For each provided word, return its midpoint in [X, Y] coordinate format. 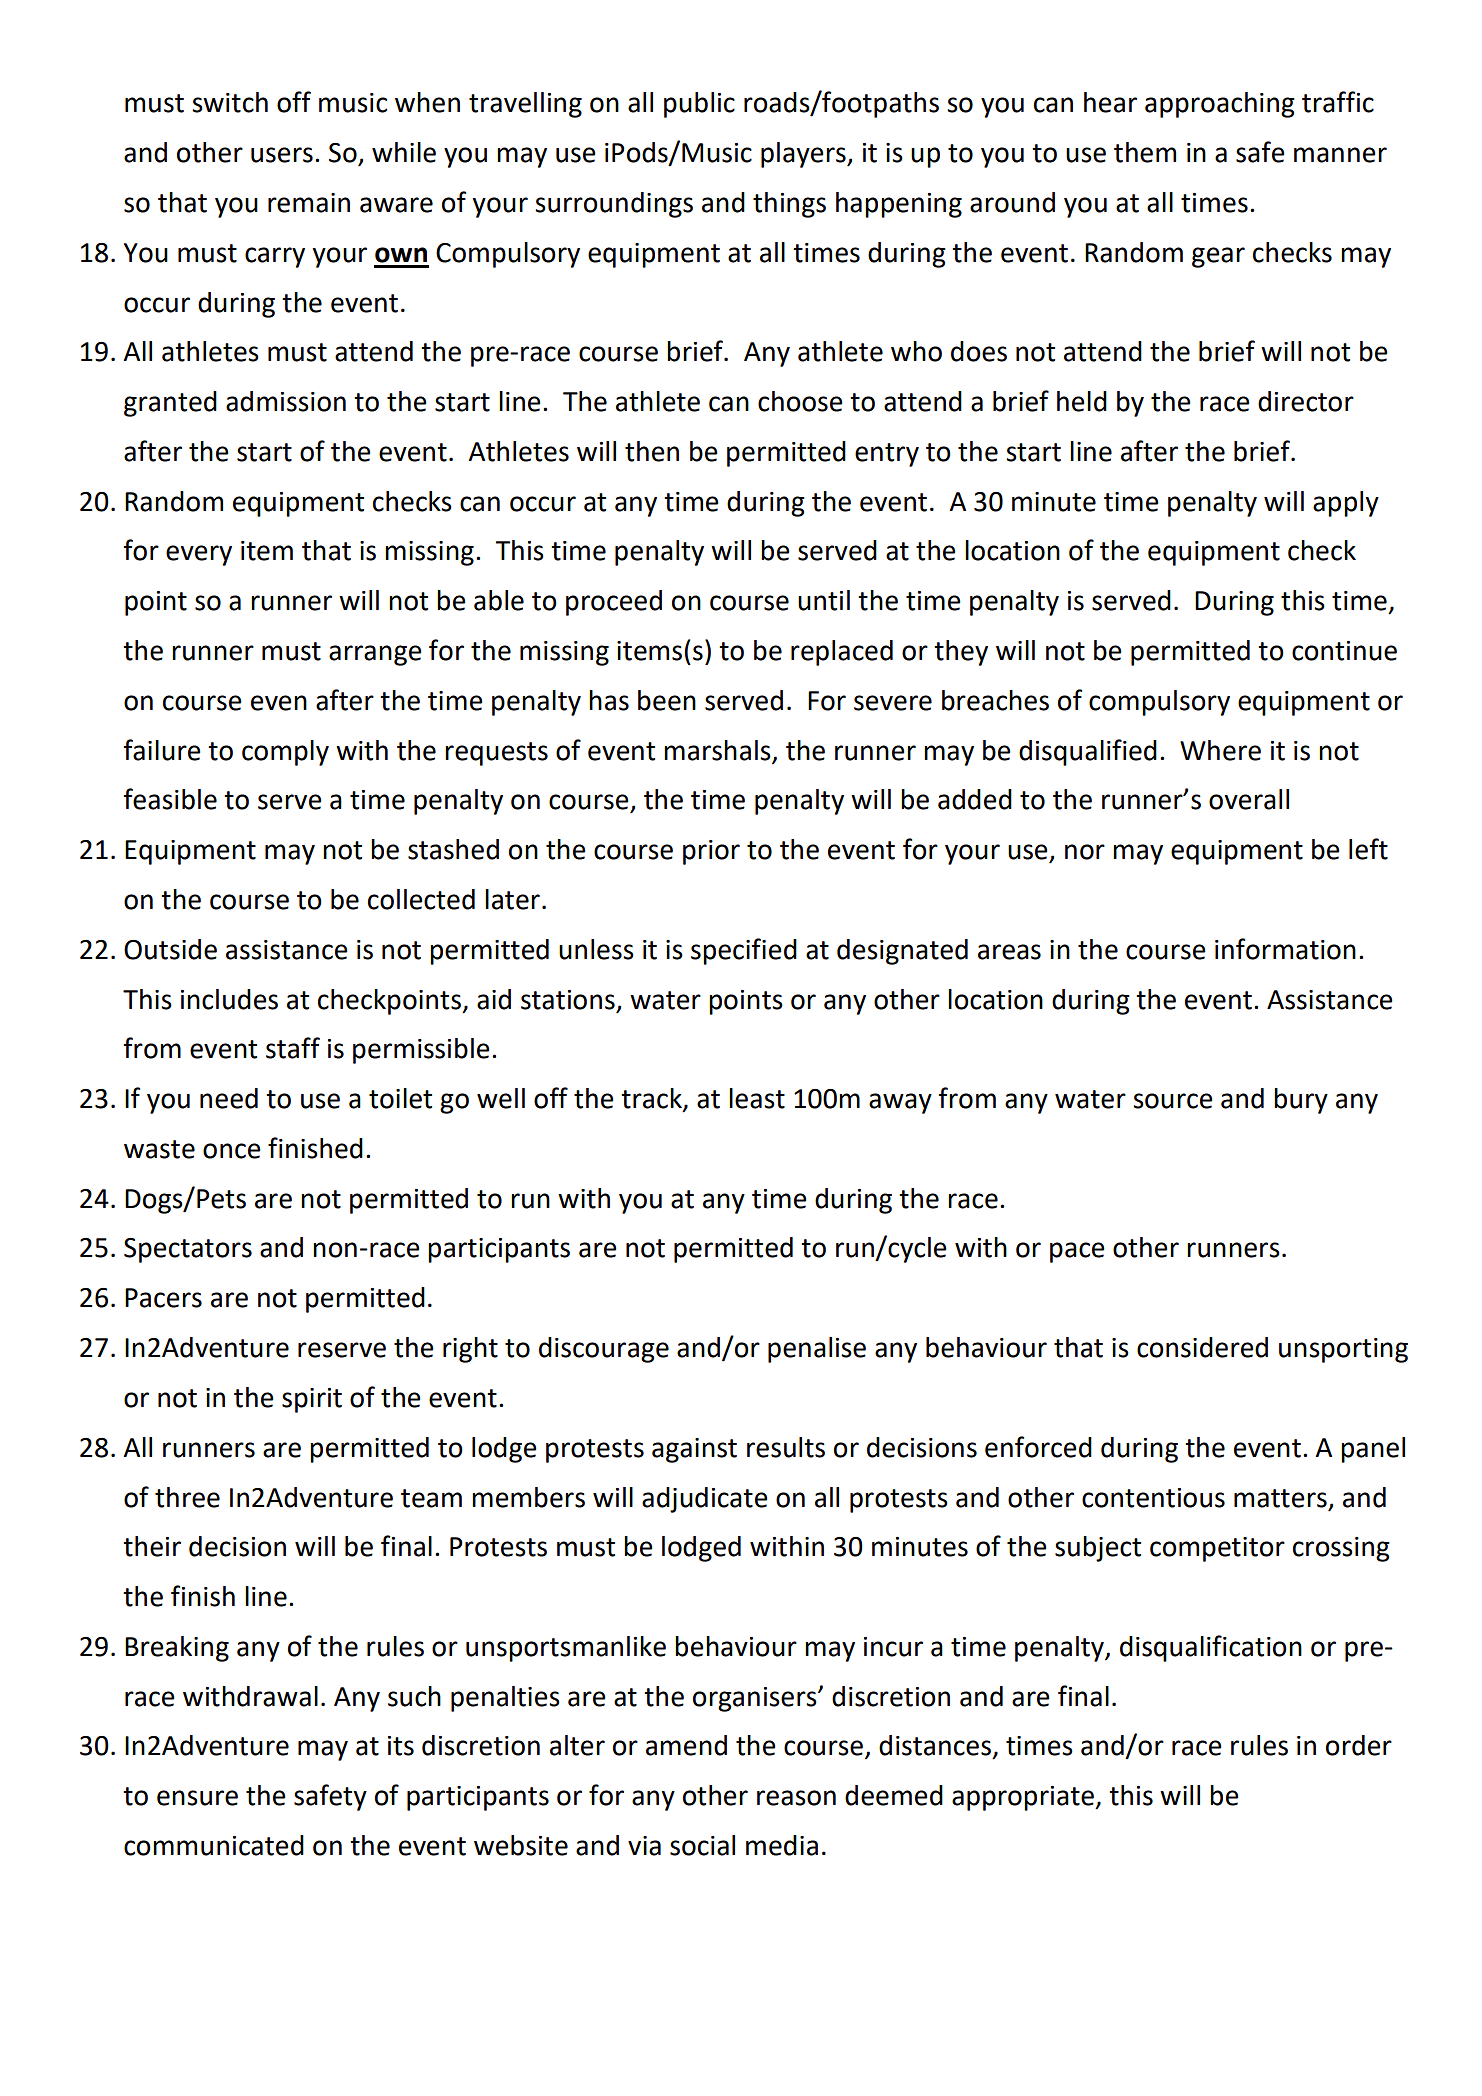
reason [796, 1798]
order [1359, 1745]
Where [1220, 750]
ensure [197, 1798]
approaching [1220, 105]
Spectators [188, 1250]
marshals [717, 750]
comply [285, 753]
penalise [817, 1350]
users [282, 155]
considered [1202, 1347]
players [804, 155]
